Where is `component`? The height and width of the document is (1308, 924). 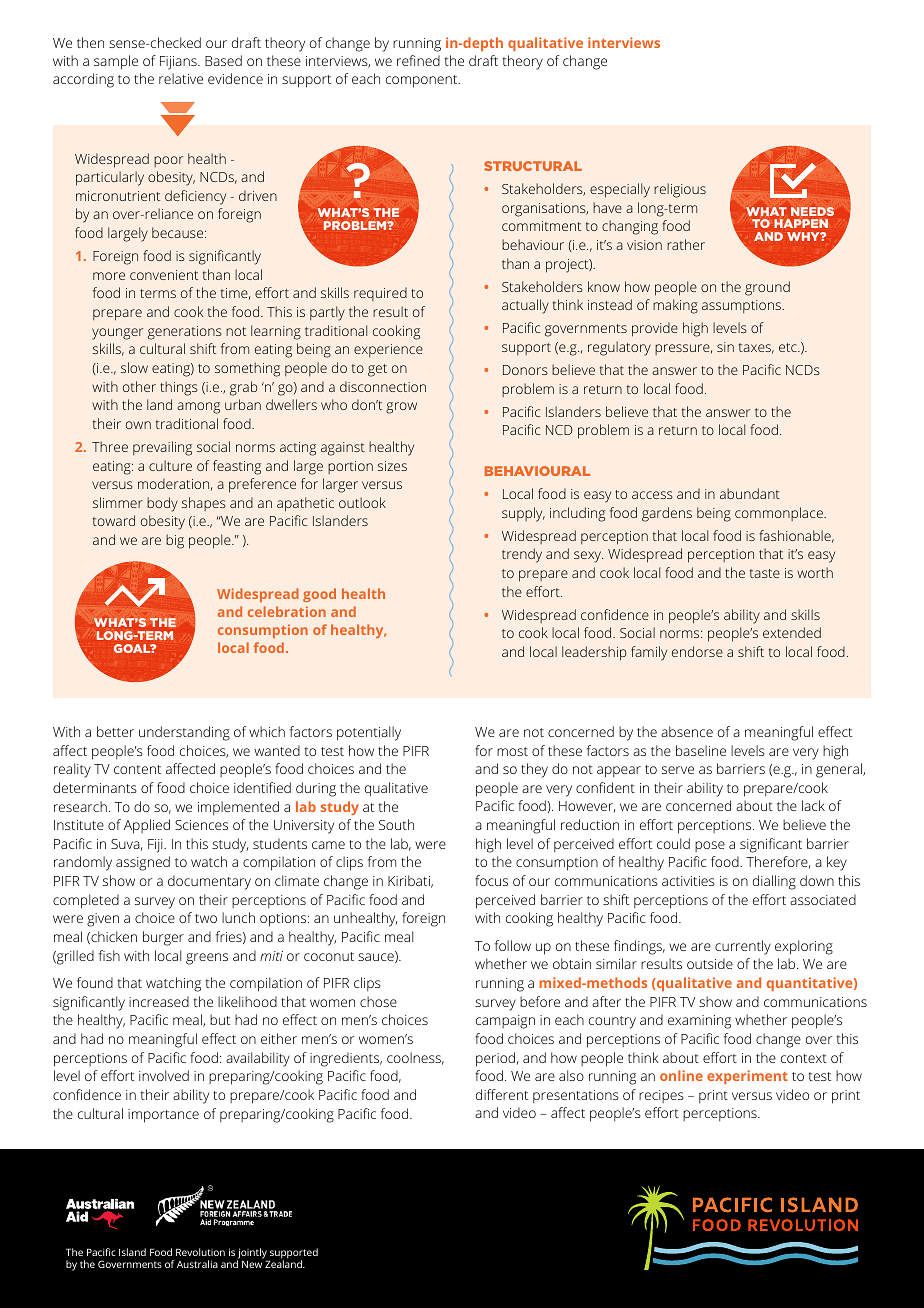
component is located at coordinates (423, 81).
